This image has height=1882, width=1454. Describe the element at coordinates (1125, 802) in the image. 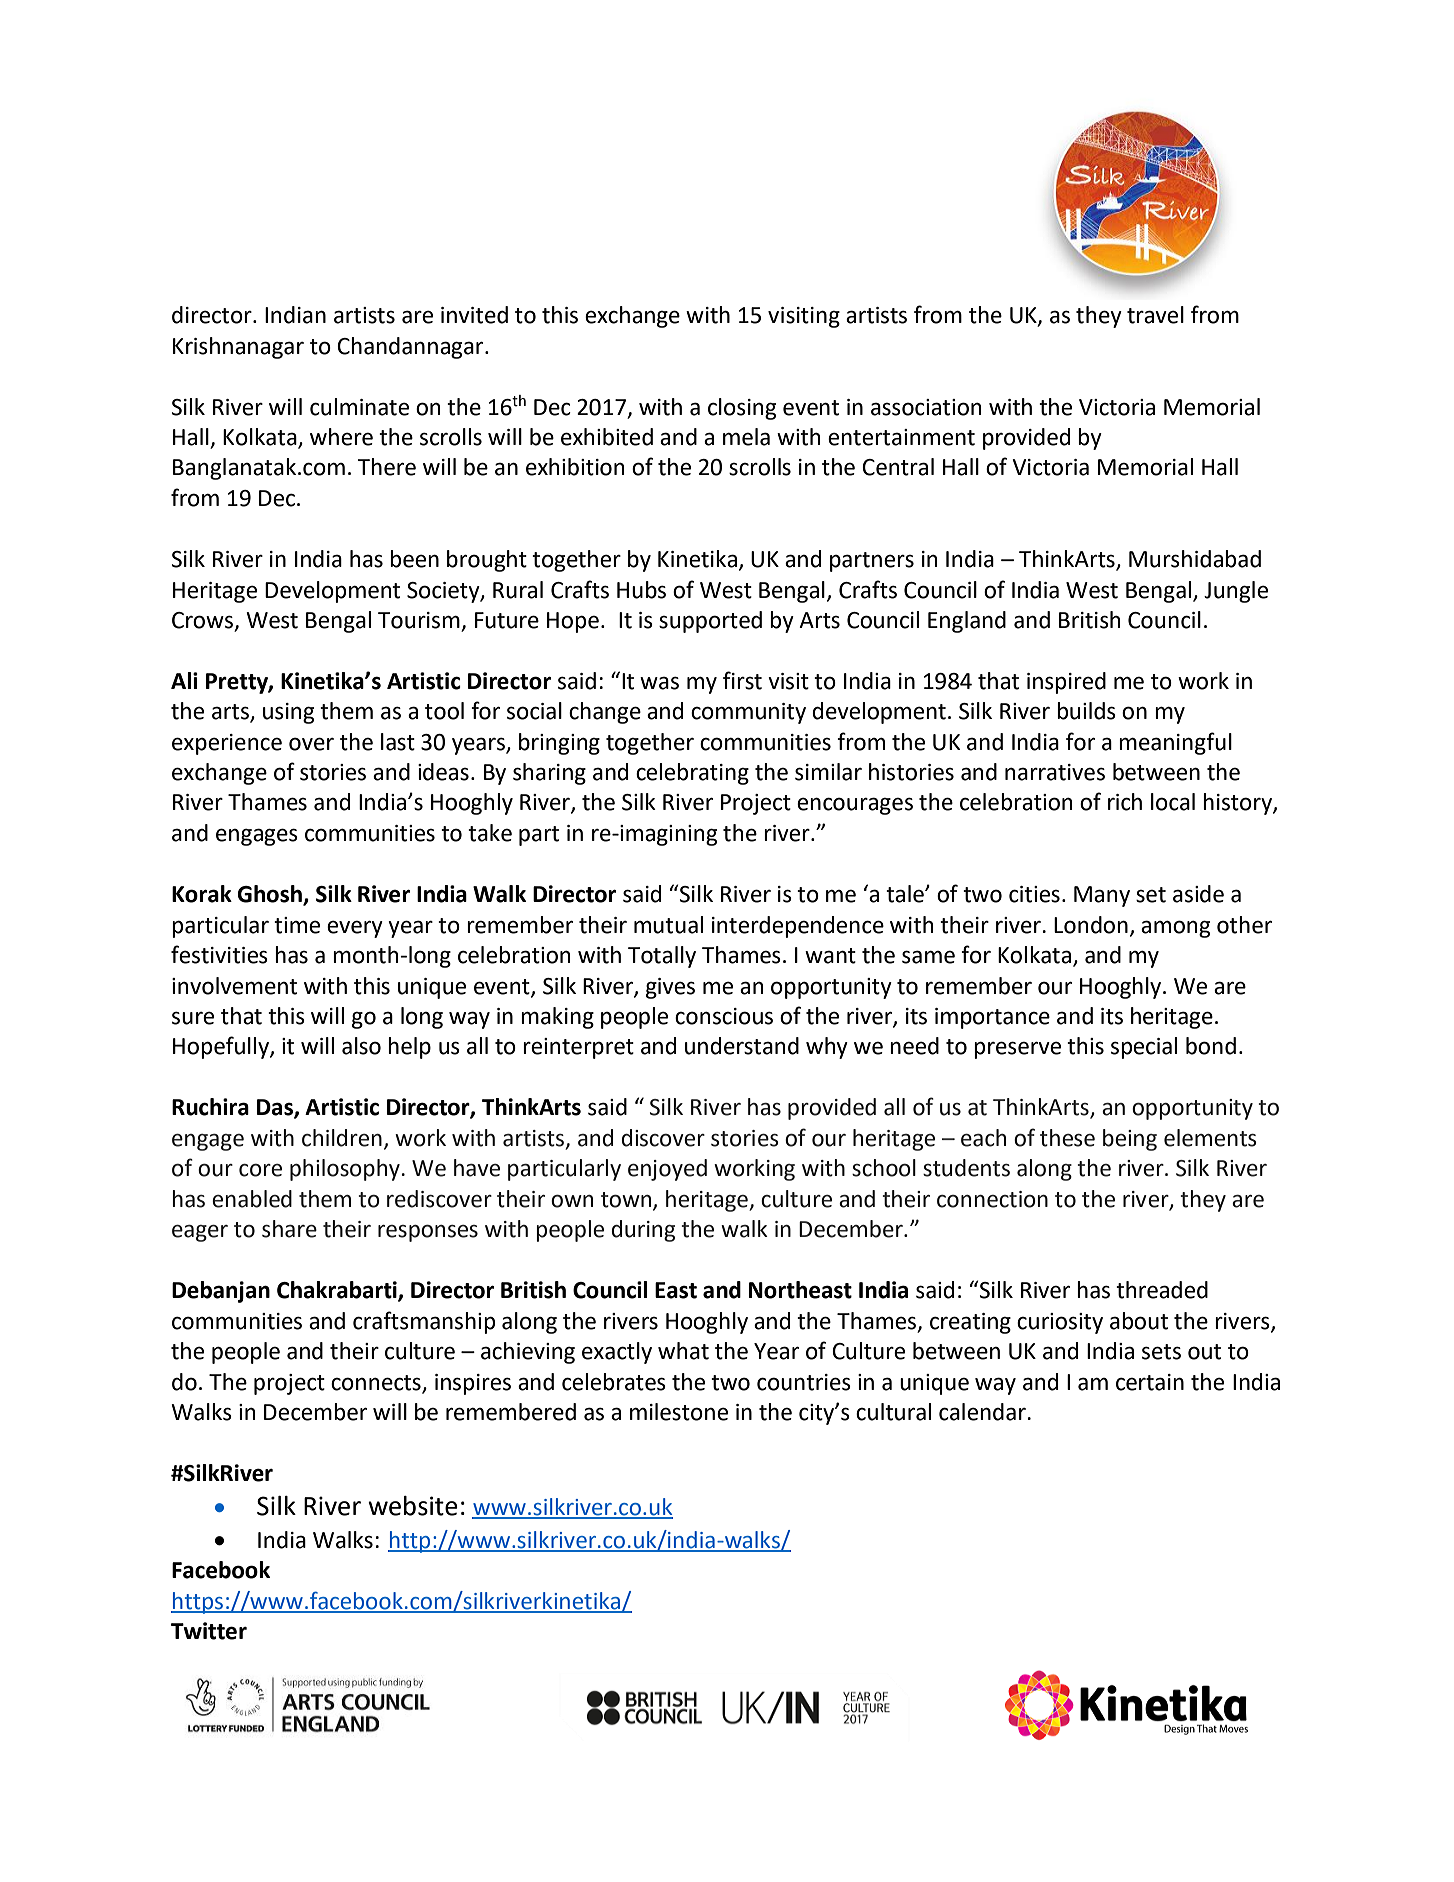

I see `rich` at that location.
